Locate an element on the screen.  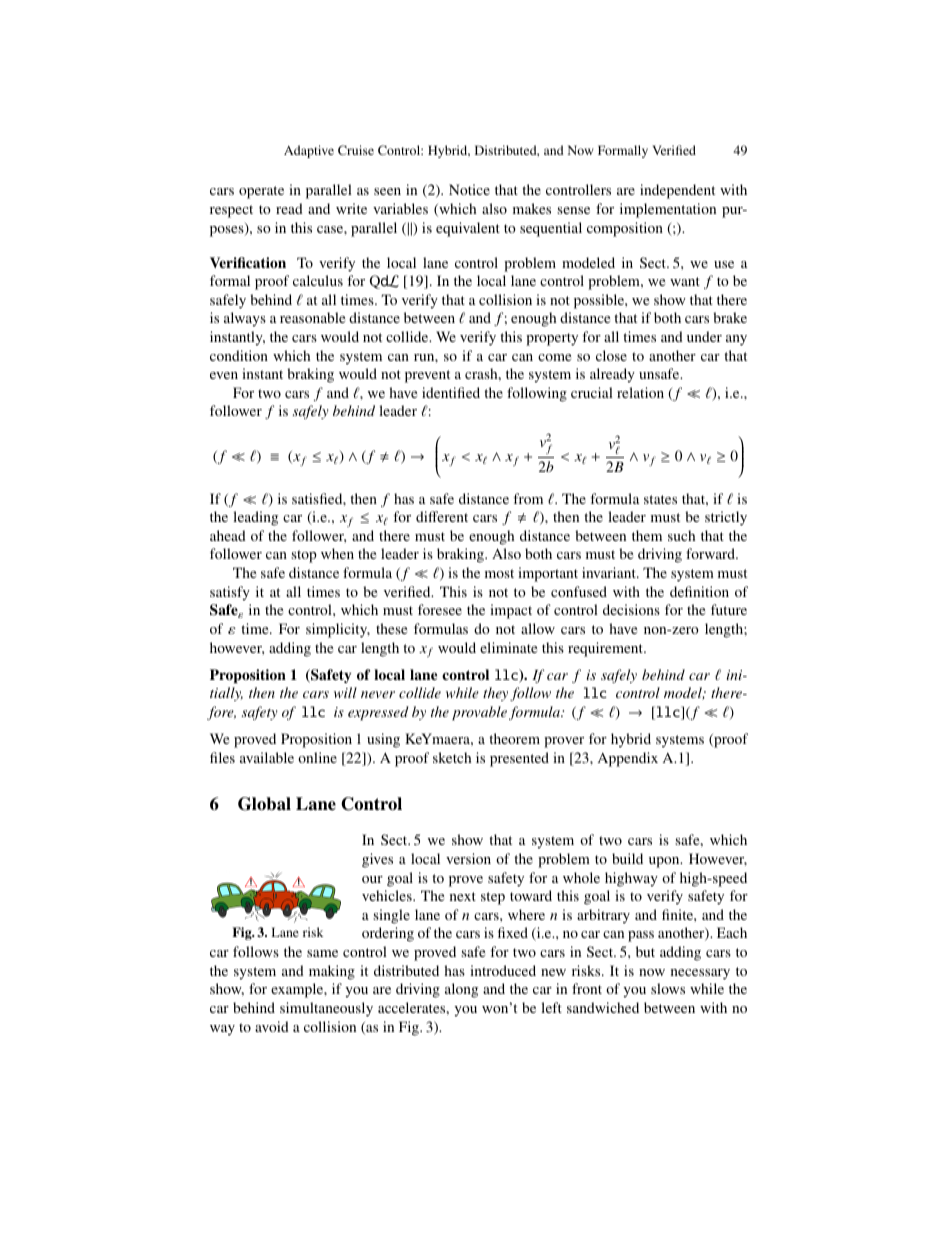
stop is located at coordinates (304, 556).
